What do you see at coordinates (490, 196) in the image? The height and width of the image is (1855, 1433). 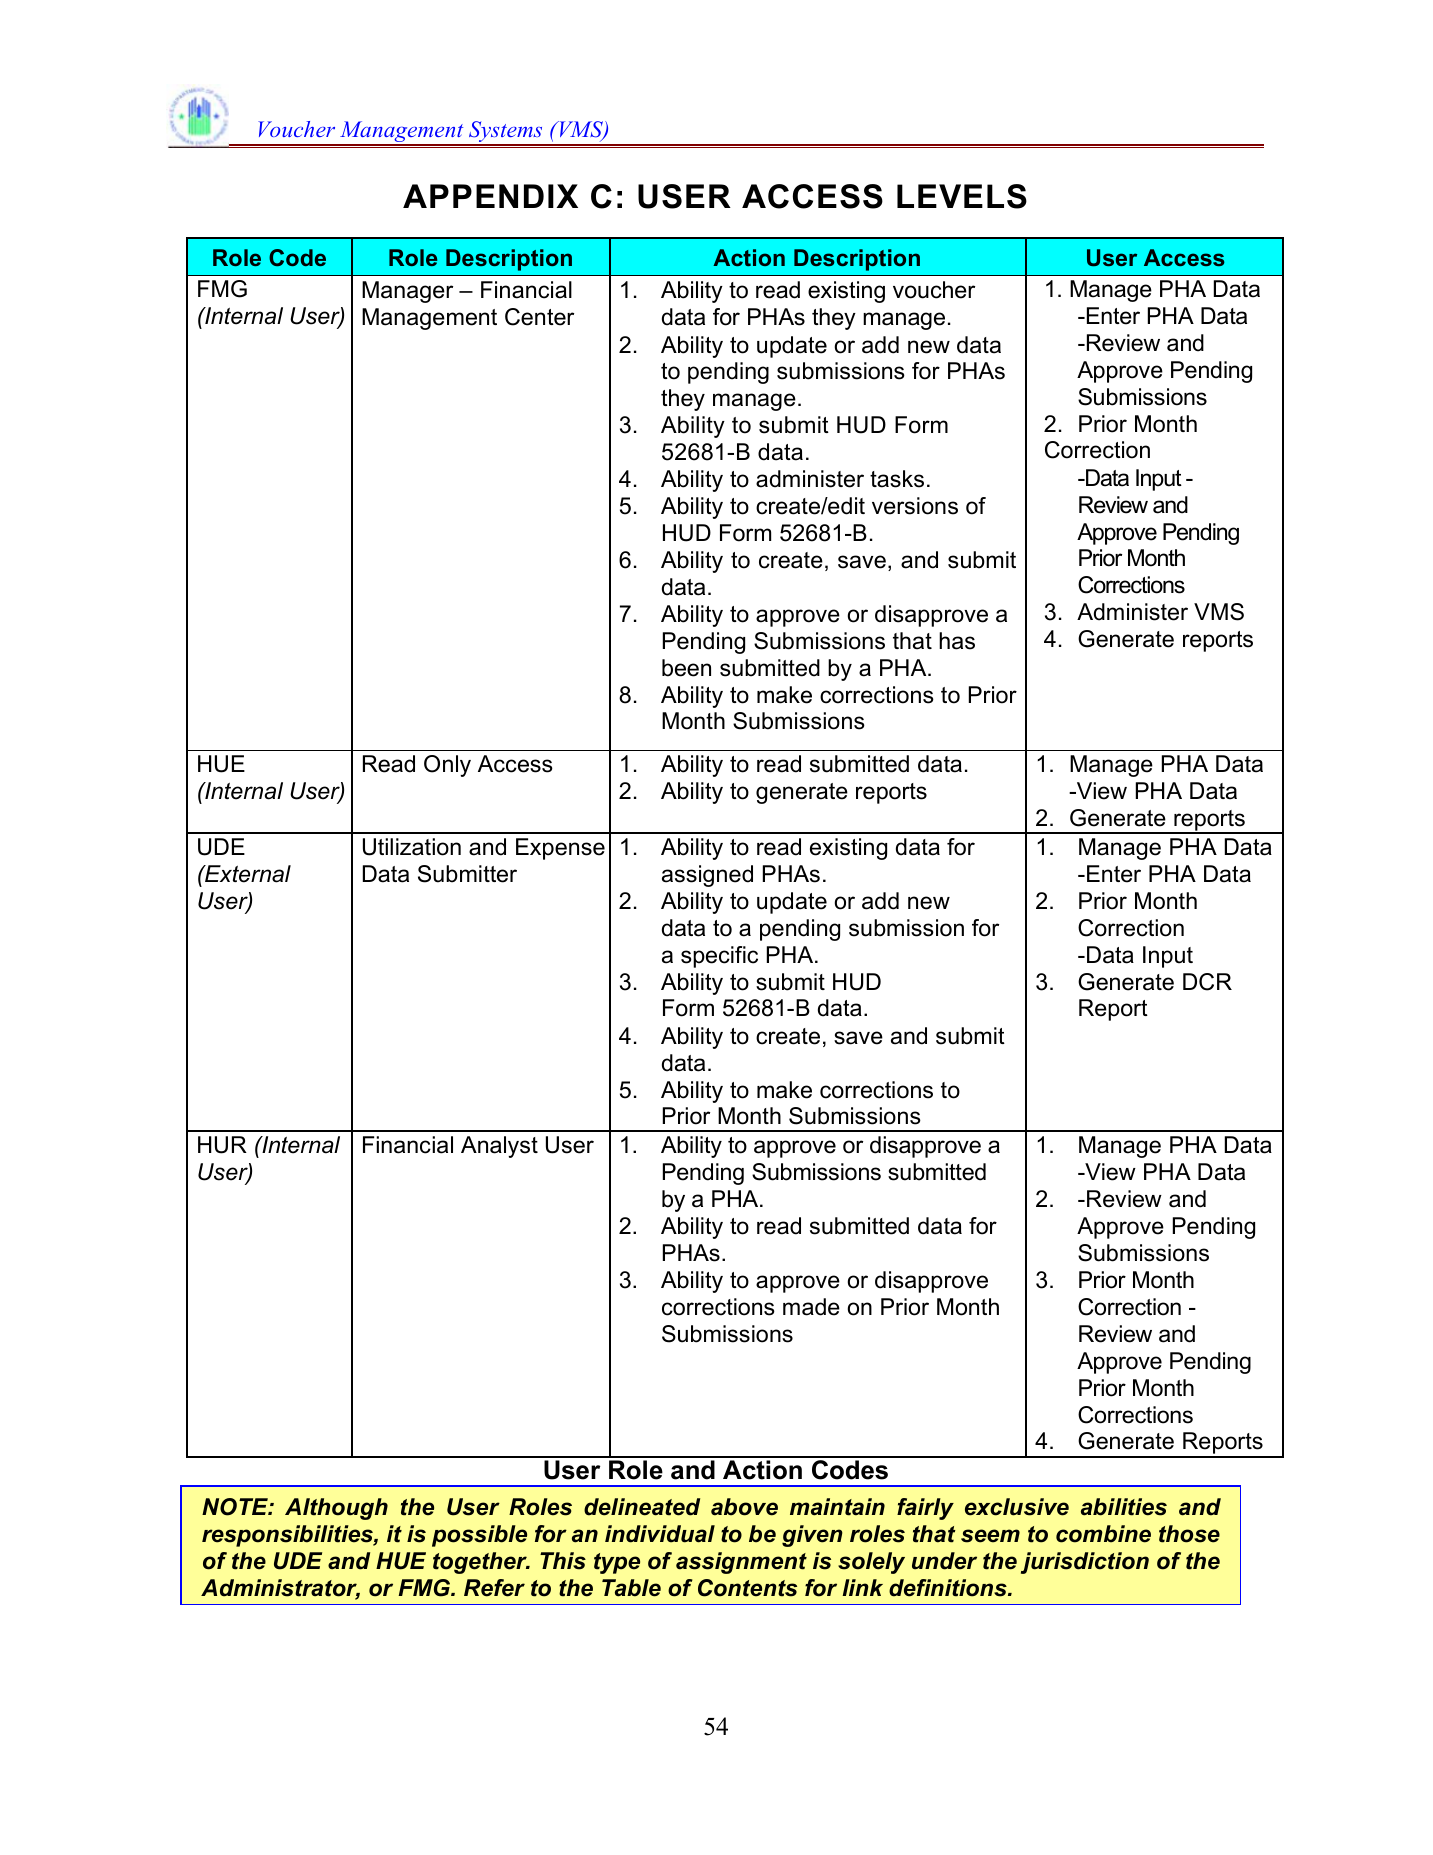 I see `APPENDIX` at bounding box center [490, 196].
